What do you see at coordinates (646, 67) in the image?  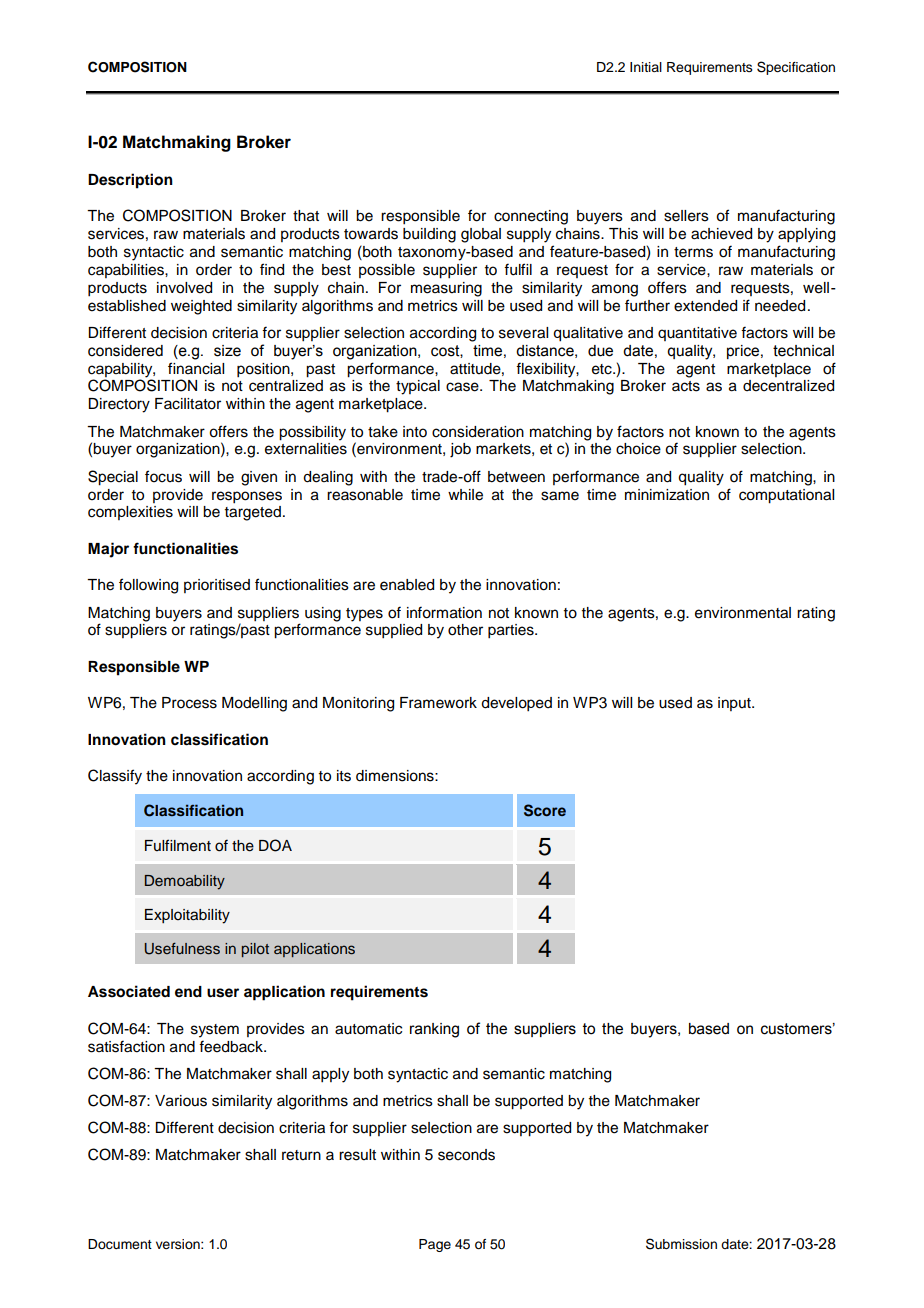 I see `Initial` at bounding box center [646, 67].
